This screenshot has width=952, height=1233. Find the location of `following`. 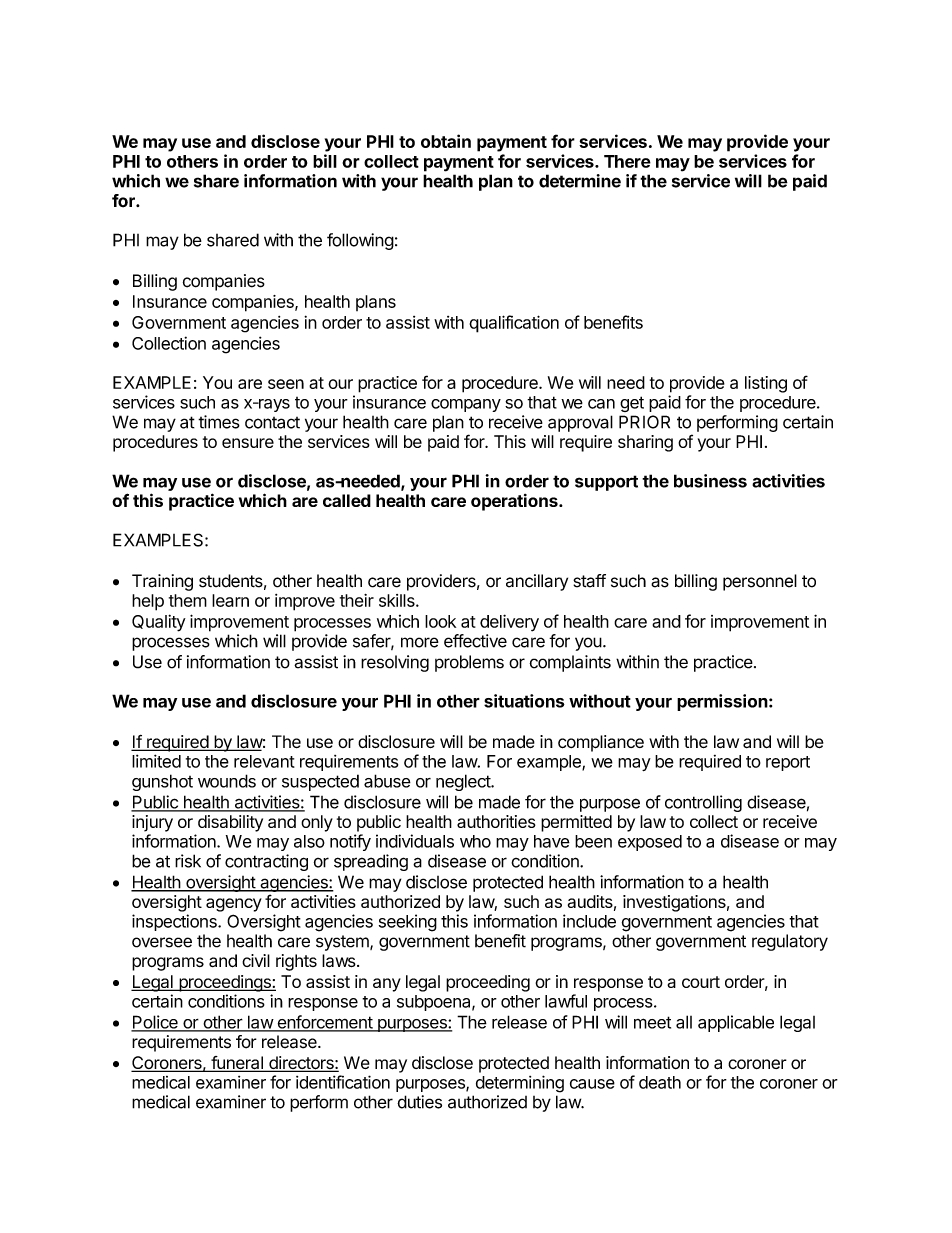

following is located at coordinates (360, 241).
